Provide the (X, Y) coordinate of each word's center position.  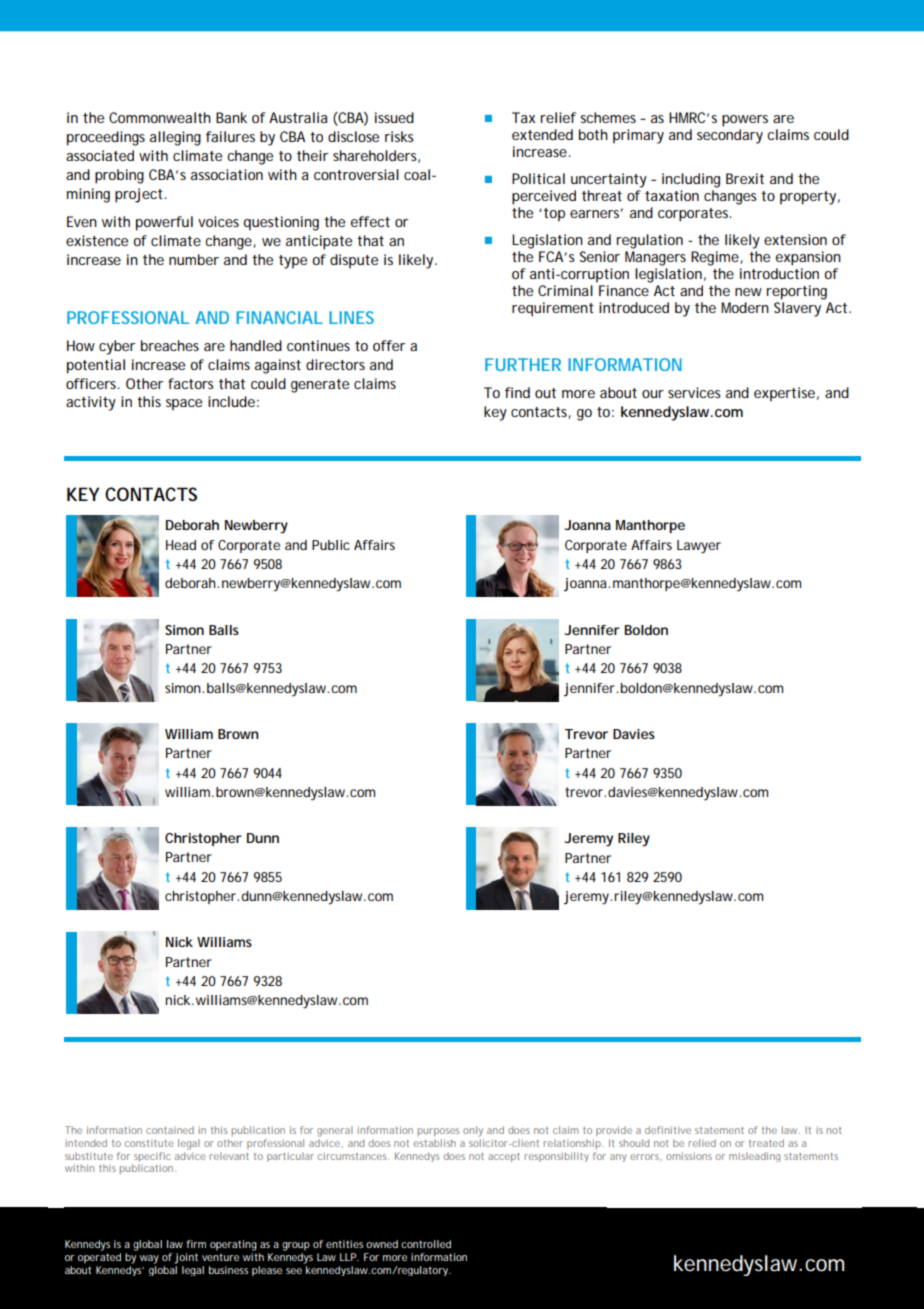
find (517, 392)
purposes (438, 1132)
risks (399, 136)
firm (196, 1244)
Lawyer (699, 547)
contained (170, 1130)
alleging (175, 138)
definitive (668, 1130)
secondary (730, 136)
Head (181, 545)
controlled (426, 1244)
